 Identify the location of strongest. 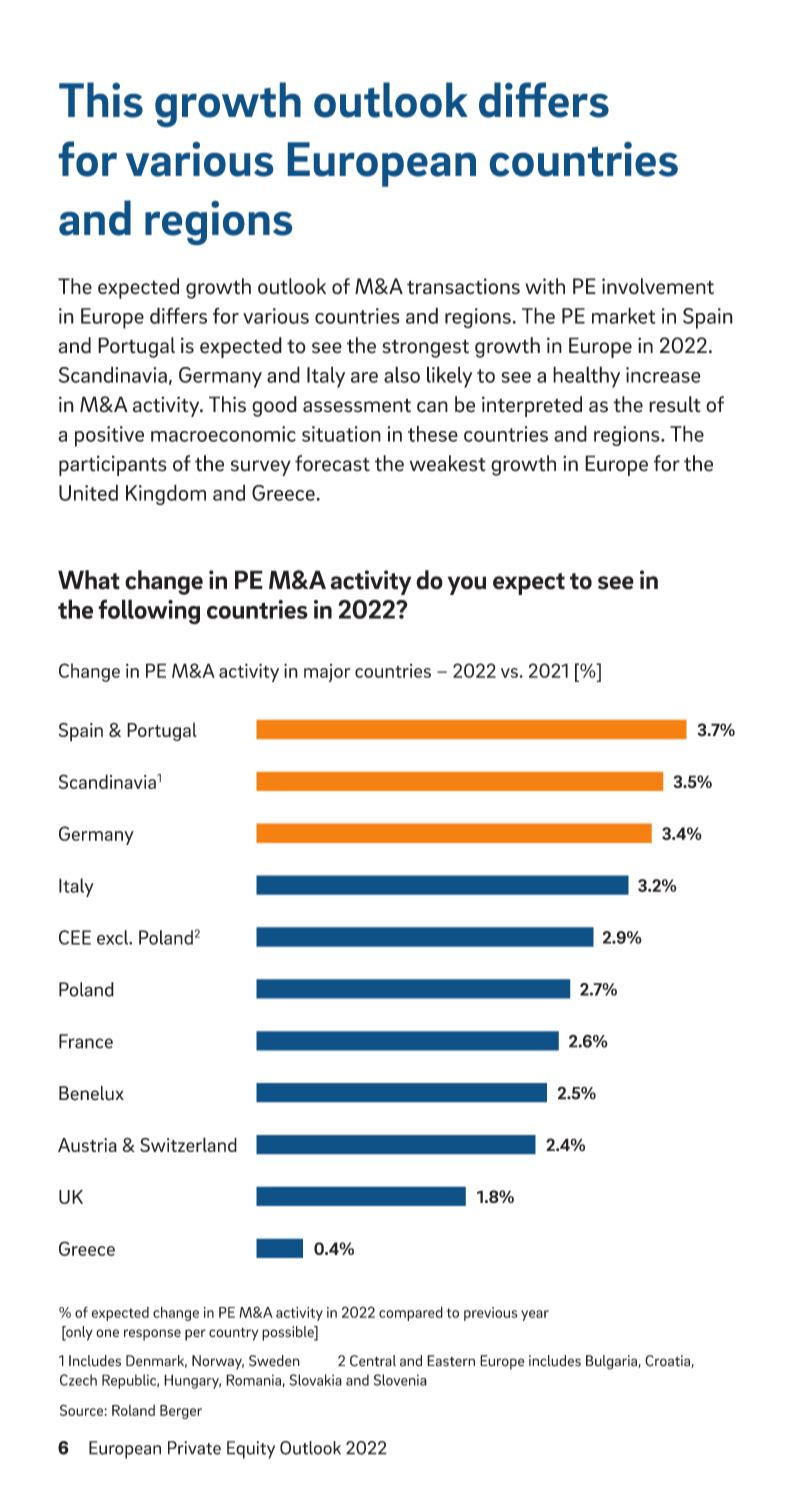
(425, 348).
